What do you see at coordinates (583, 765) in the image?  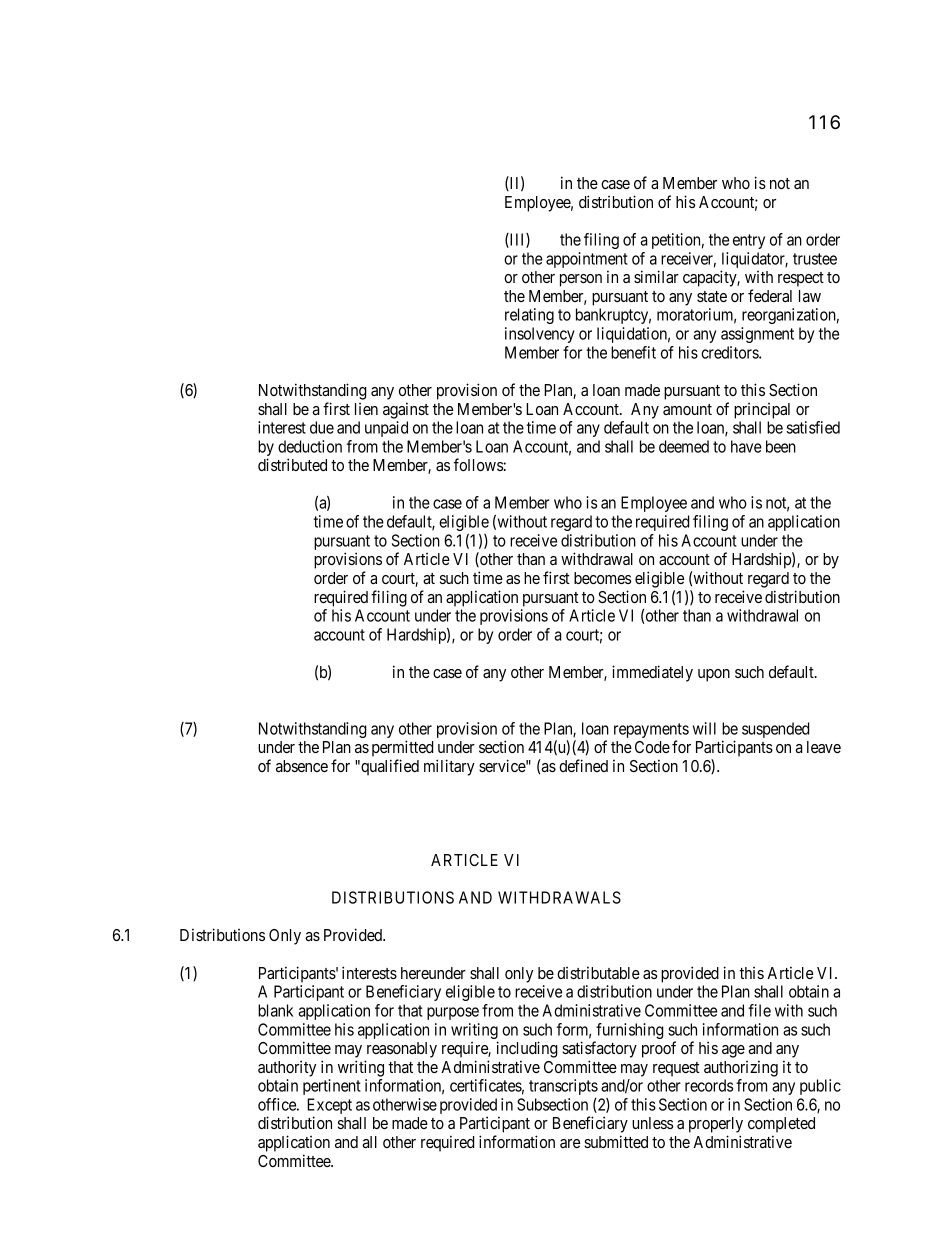 I see `defined` at bounding box center [583, 765].
